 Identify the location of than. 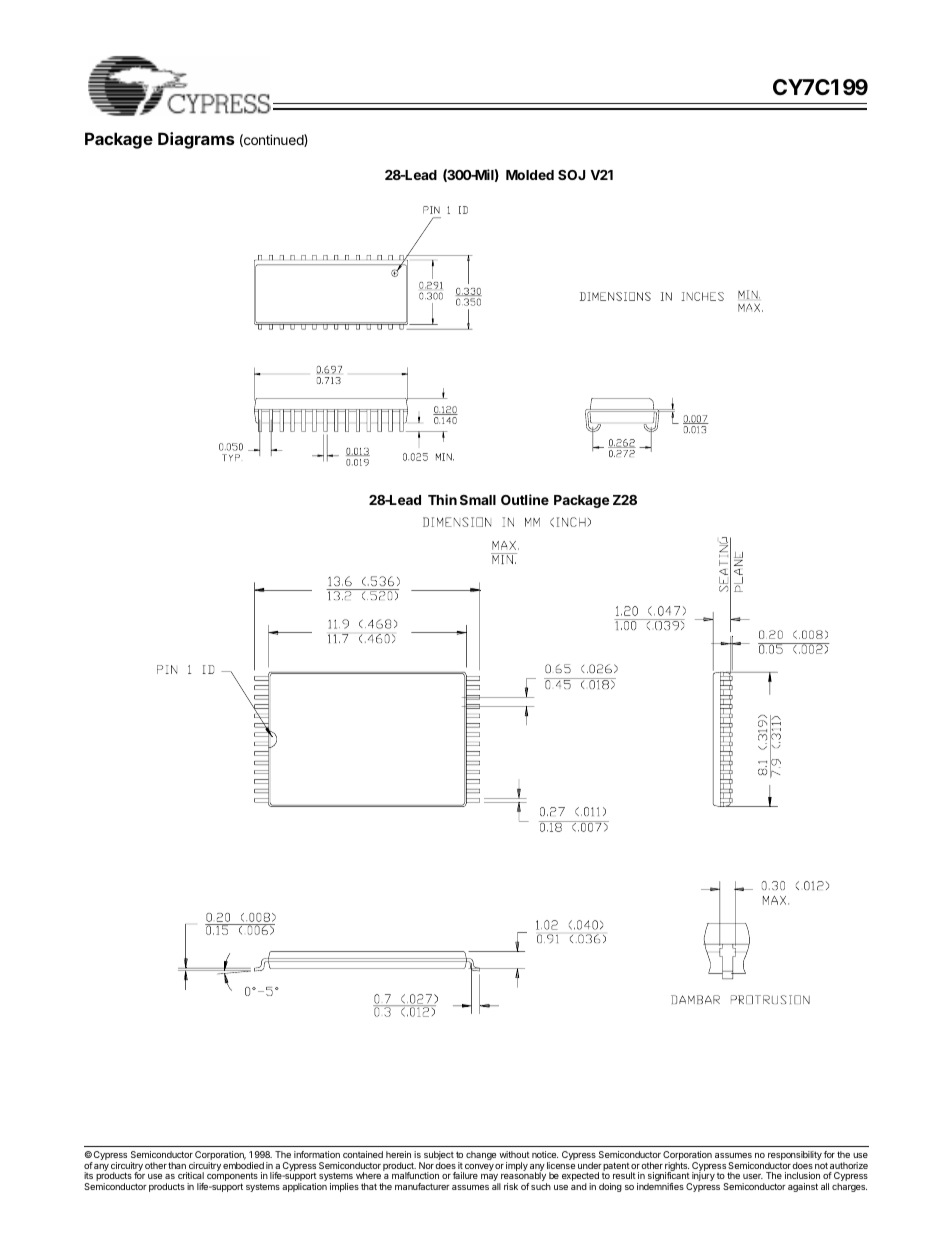
(177, 1165).
